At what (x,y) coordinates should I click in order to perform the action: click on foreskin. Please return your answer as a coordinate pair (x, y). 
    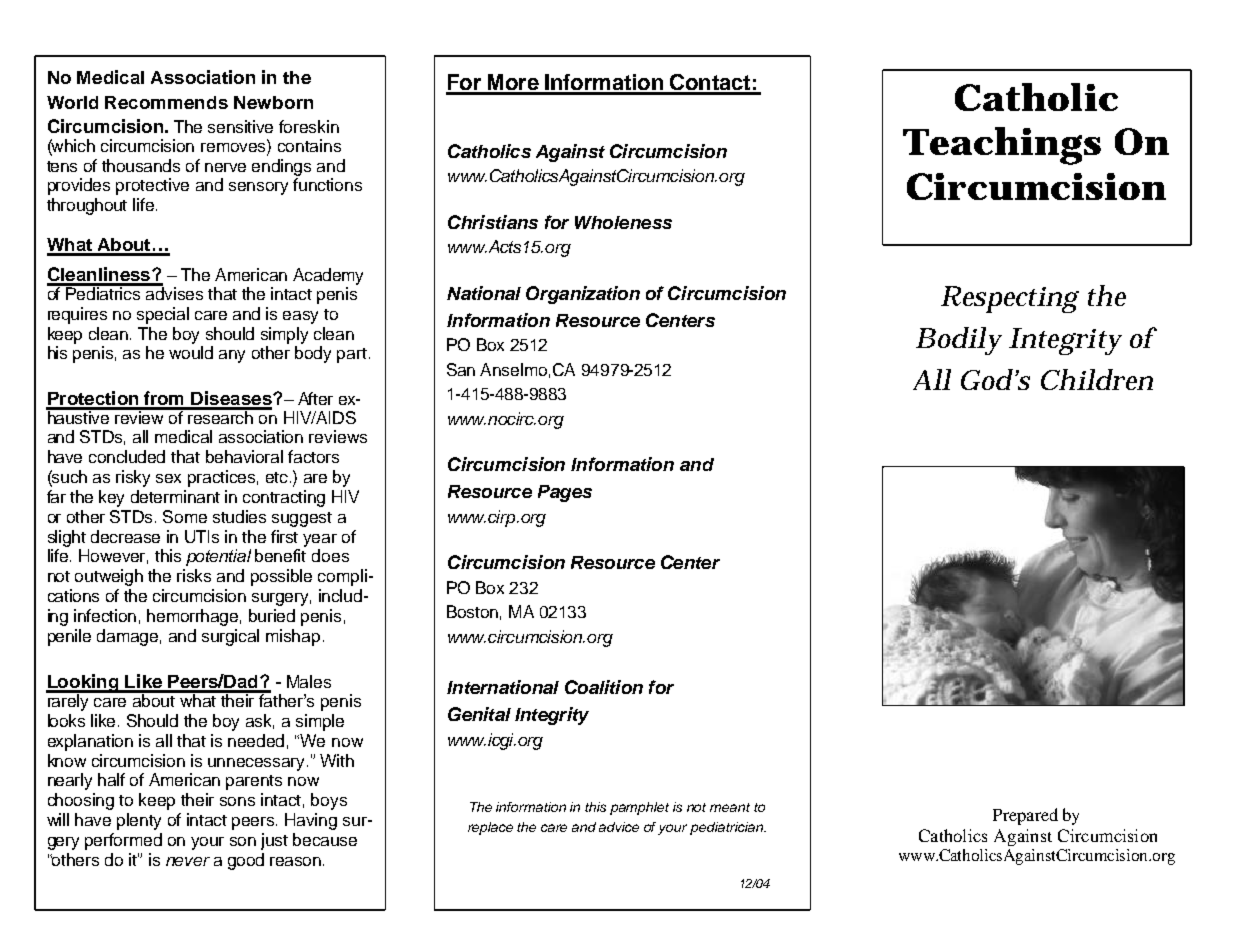
    Looking at the image, I should click on (309, 126).
